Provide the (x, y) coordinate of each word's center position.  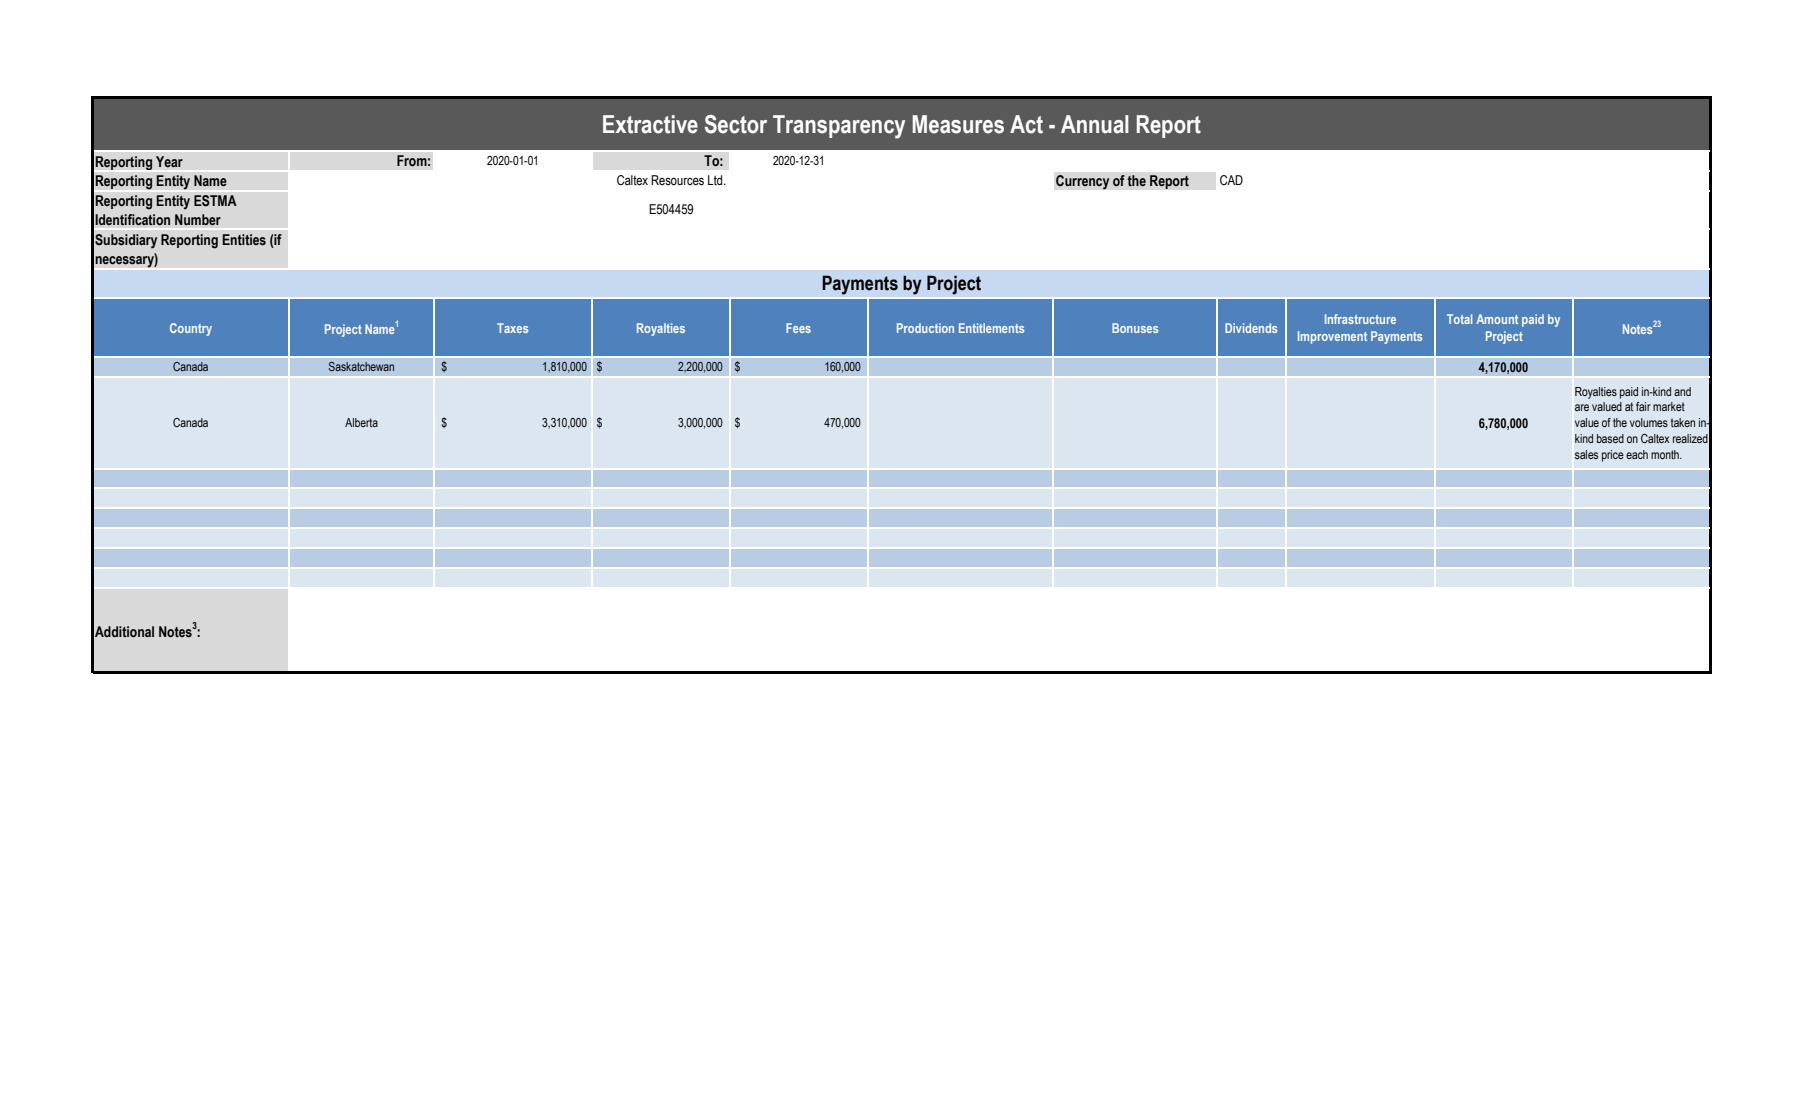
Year (169, 162)
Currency (1083, 182)
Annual (1095, 124)
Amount (1497, 319)
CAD (1231, 180)
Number (198, 219)
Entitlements (991, 328)
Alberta (361, 422)
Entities (244, 240)
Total (1459, 319)
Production (925, 328)
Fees (798, 328)
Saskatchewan (361, 366)
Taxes (512, 328)
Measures (958, 124)
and (1682, 391)
